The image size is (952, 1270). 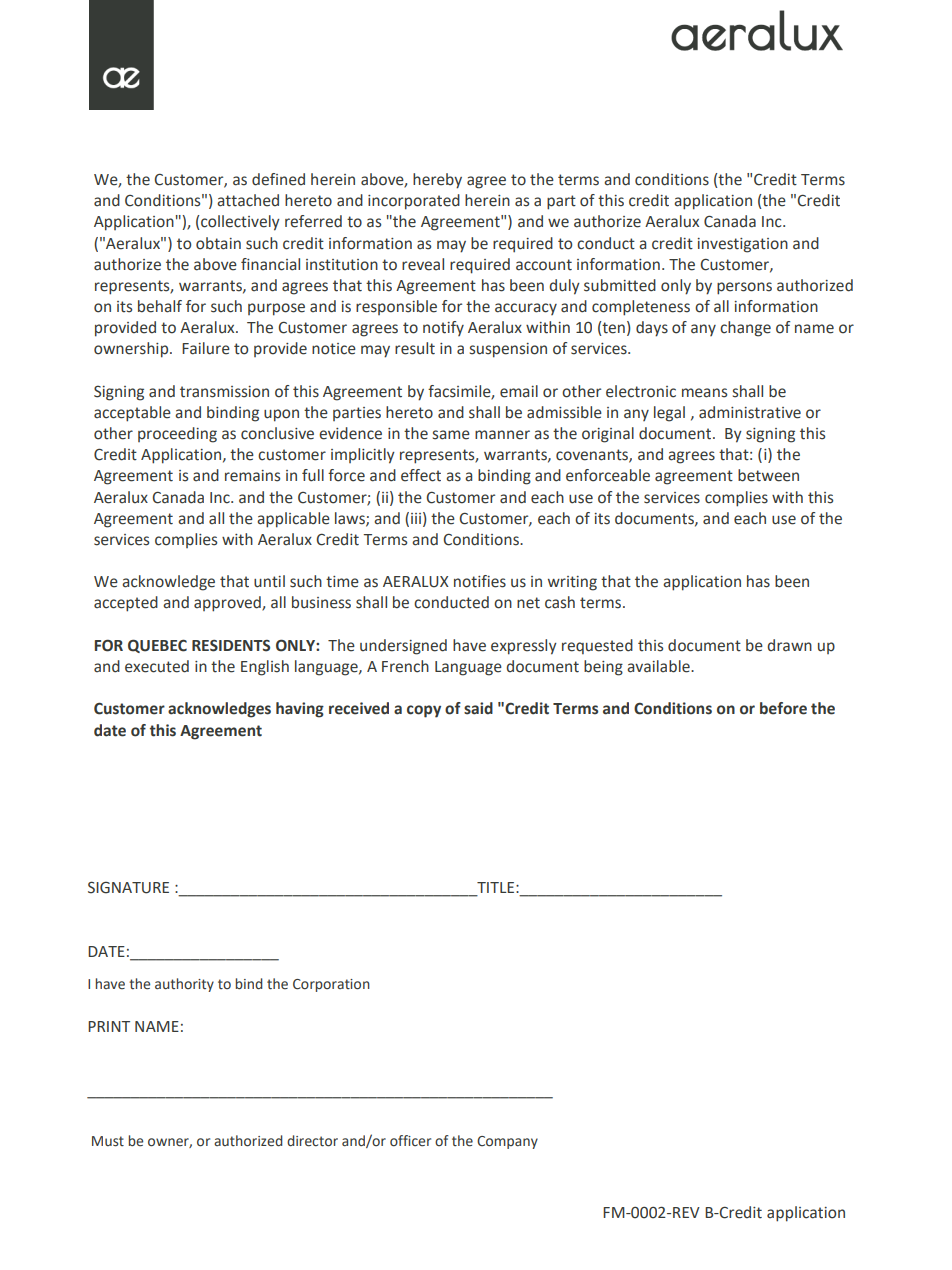 What do you see at coordinates (659, 666) in the page?
I see `available` at bounding box center [659, 666].
